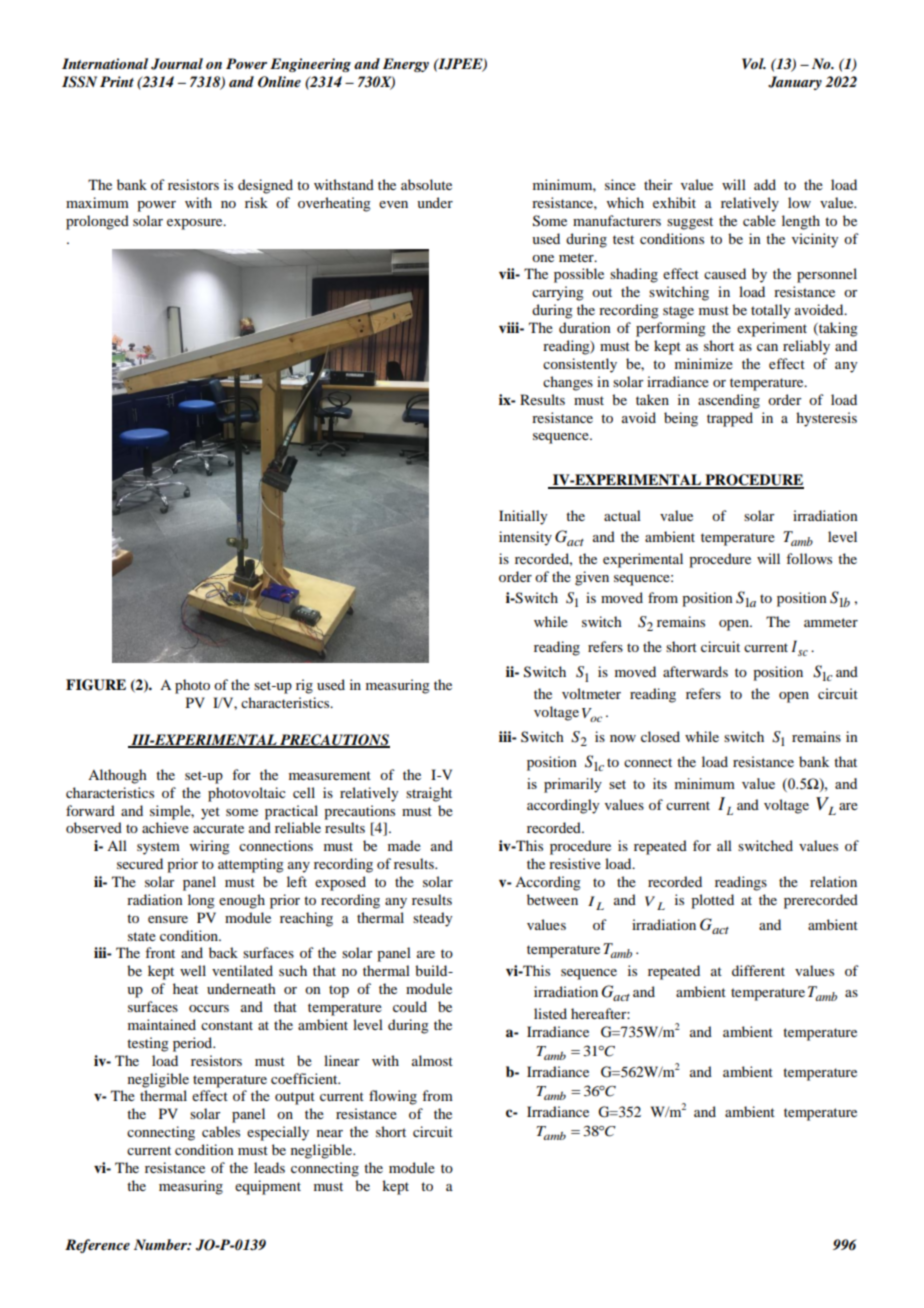 Image resolution: width=924 pixels, height=1308 pixels. Describe the element at coordinates (695, 671) in the screenshot. I see `afterwards` at that location.
